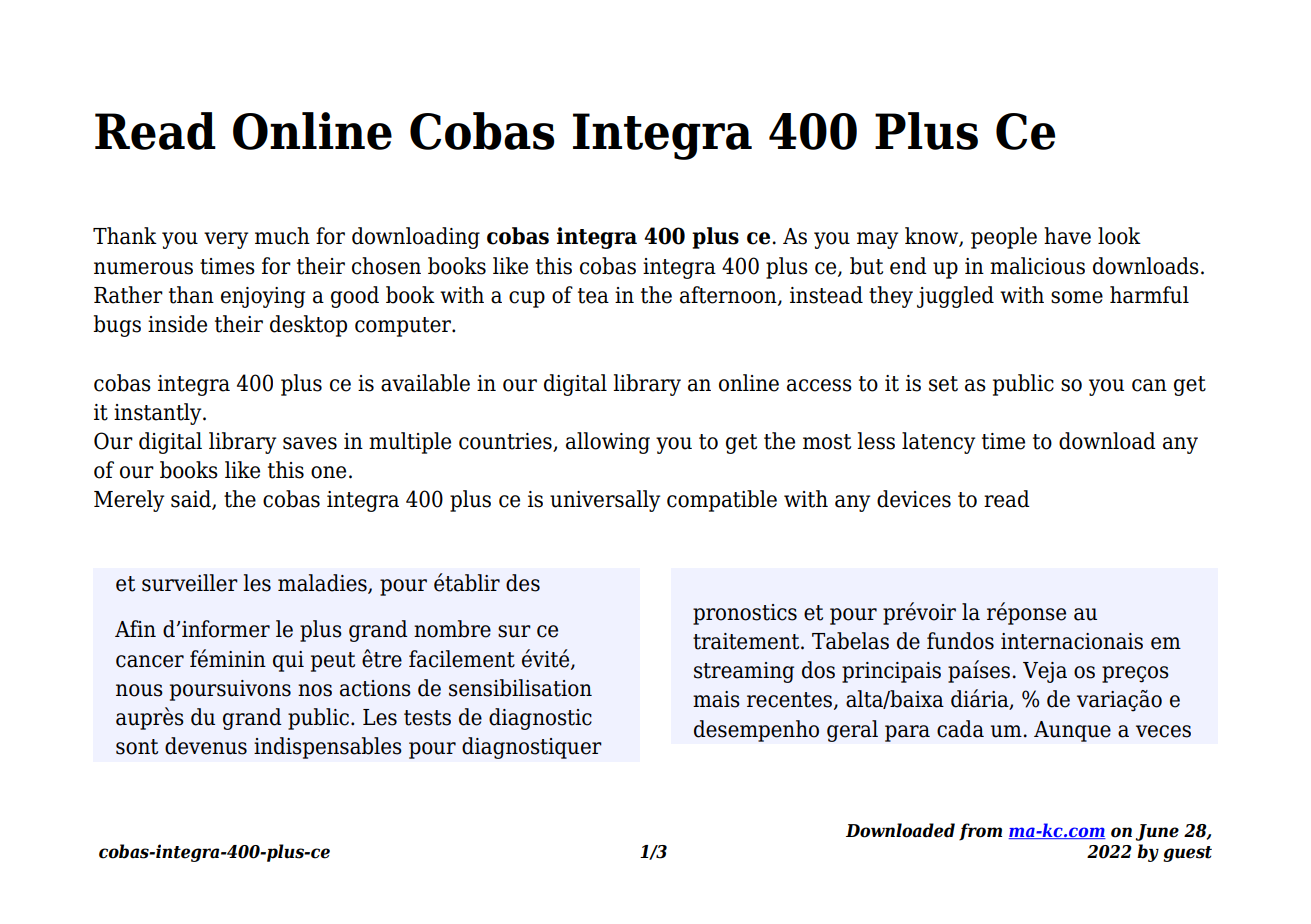 The width and height of the screenshot is (1311, 924). I want to click on devices, so click(914, 499).
